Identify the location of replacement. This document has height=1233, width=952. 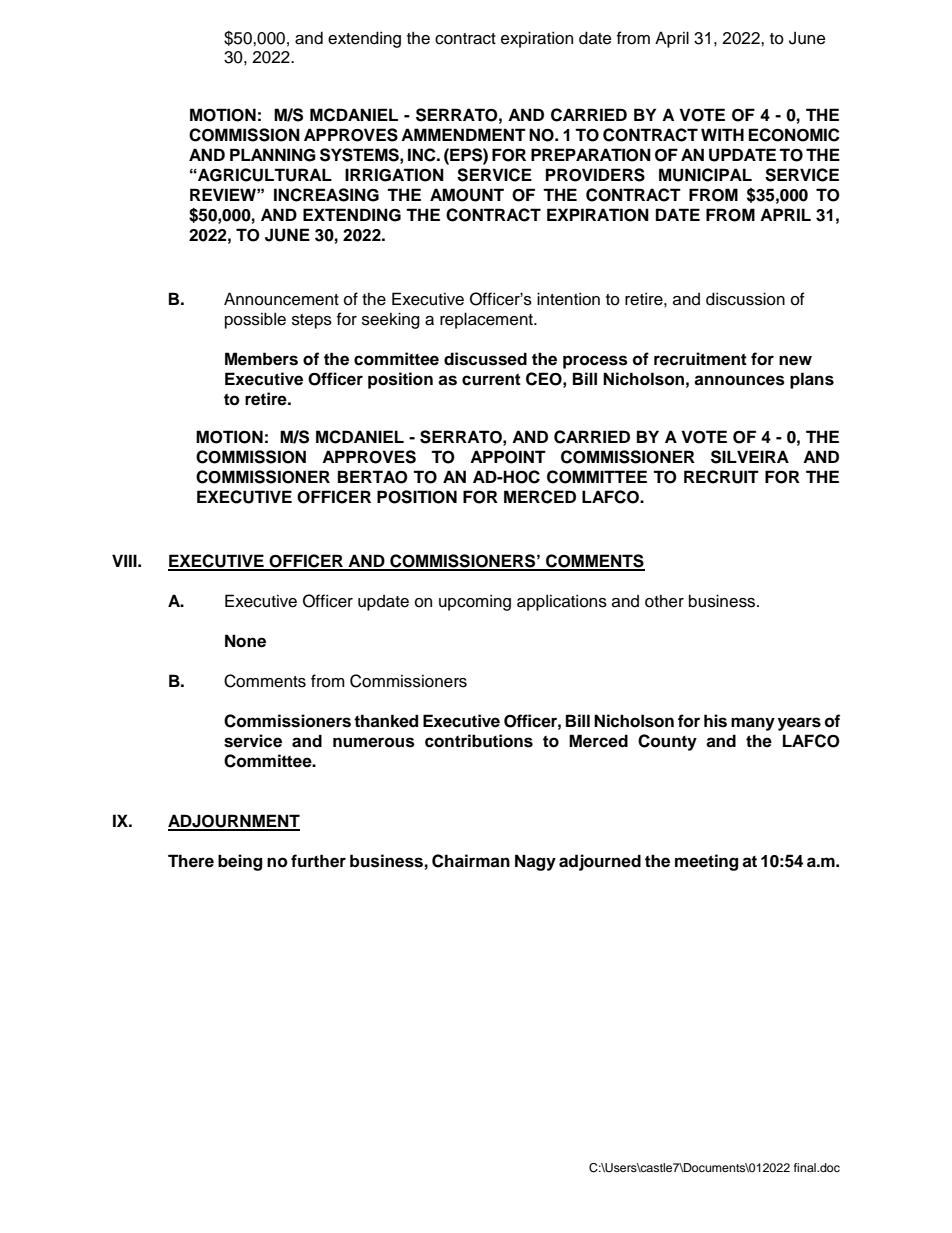
(487, 320).
